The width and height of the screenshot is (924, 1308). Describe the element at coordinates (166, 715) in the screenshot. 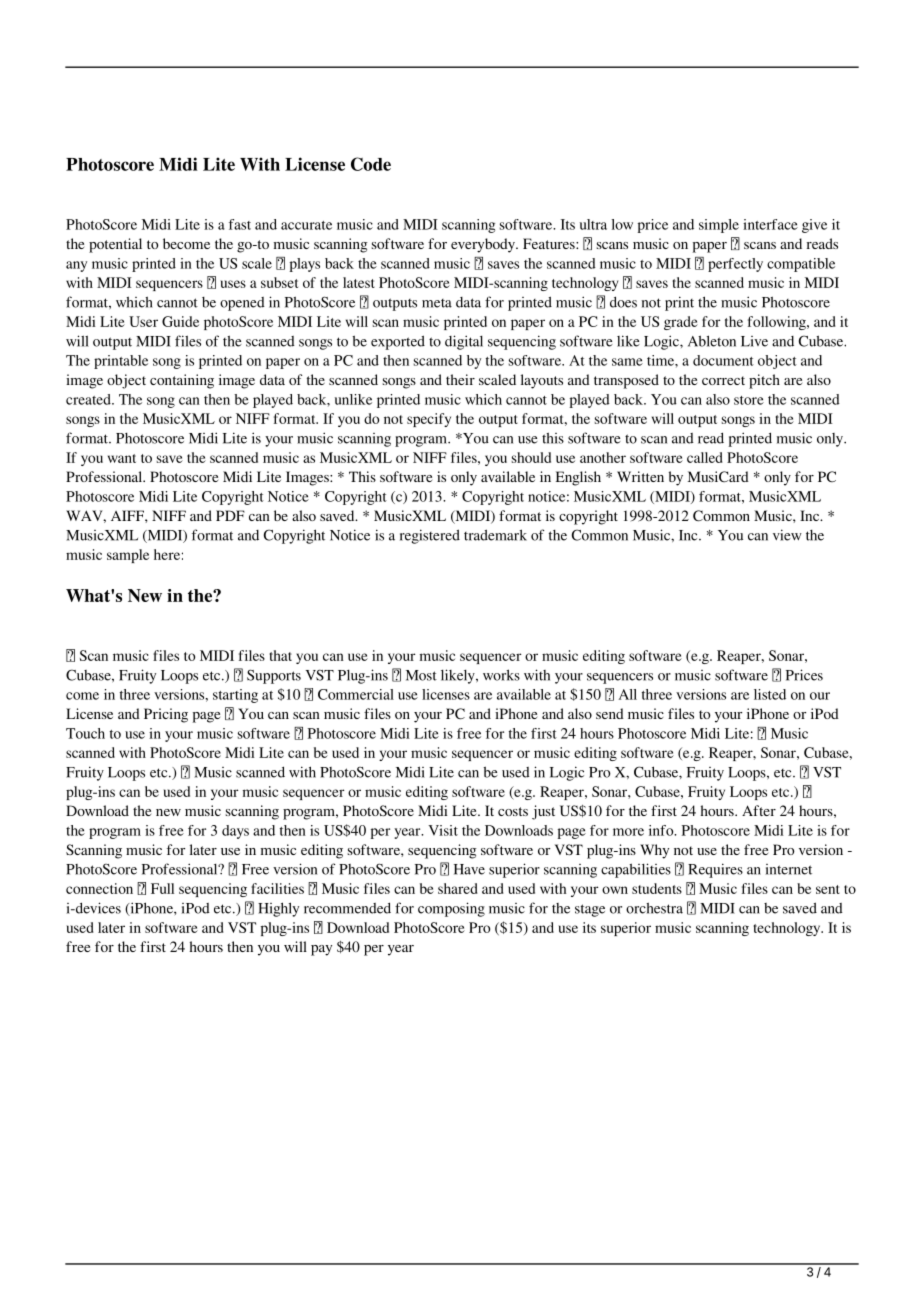

I see `Pricing` at that location.
